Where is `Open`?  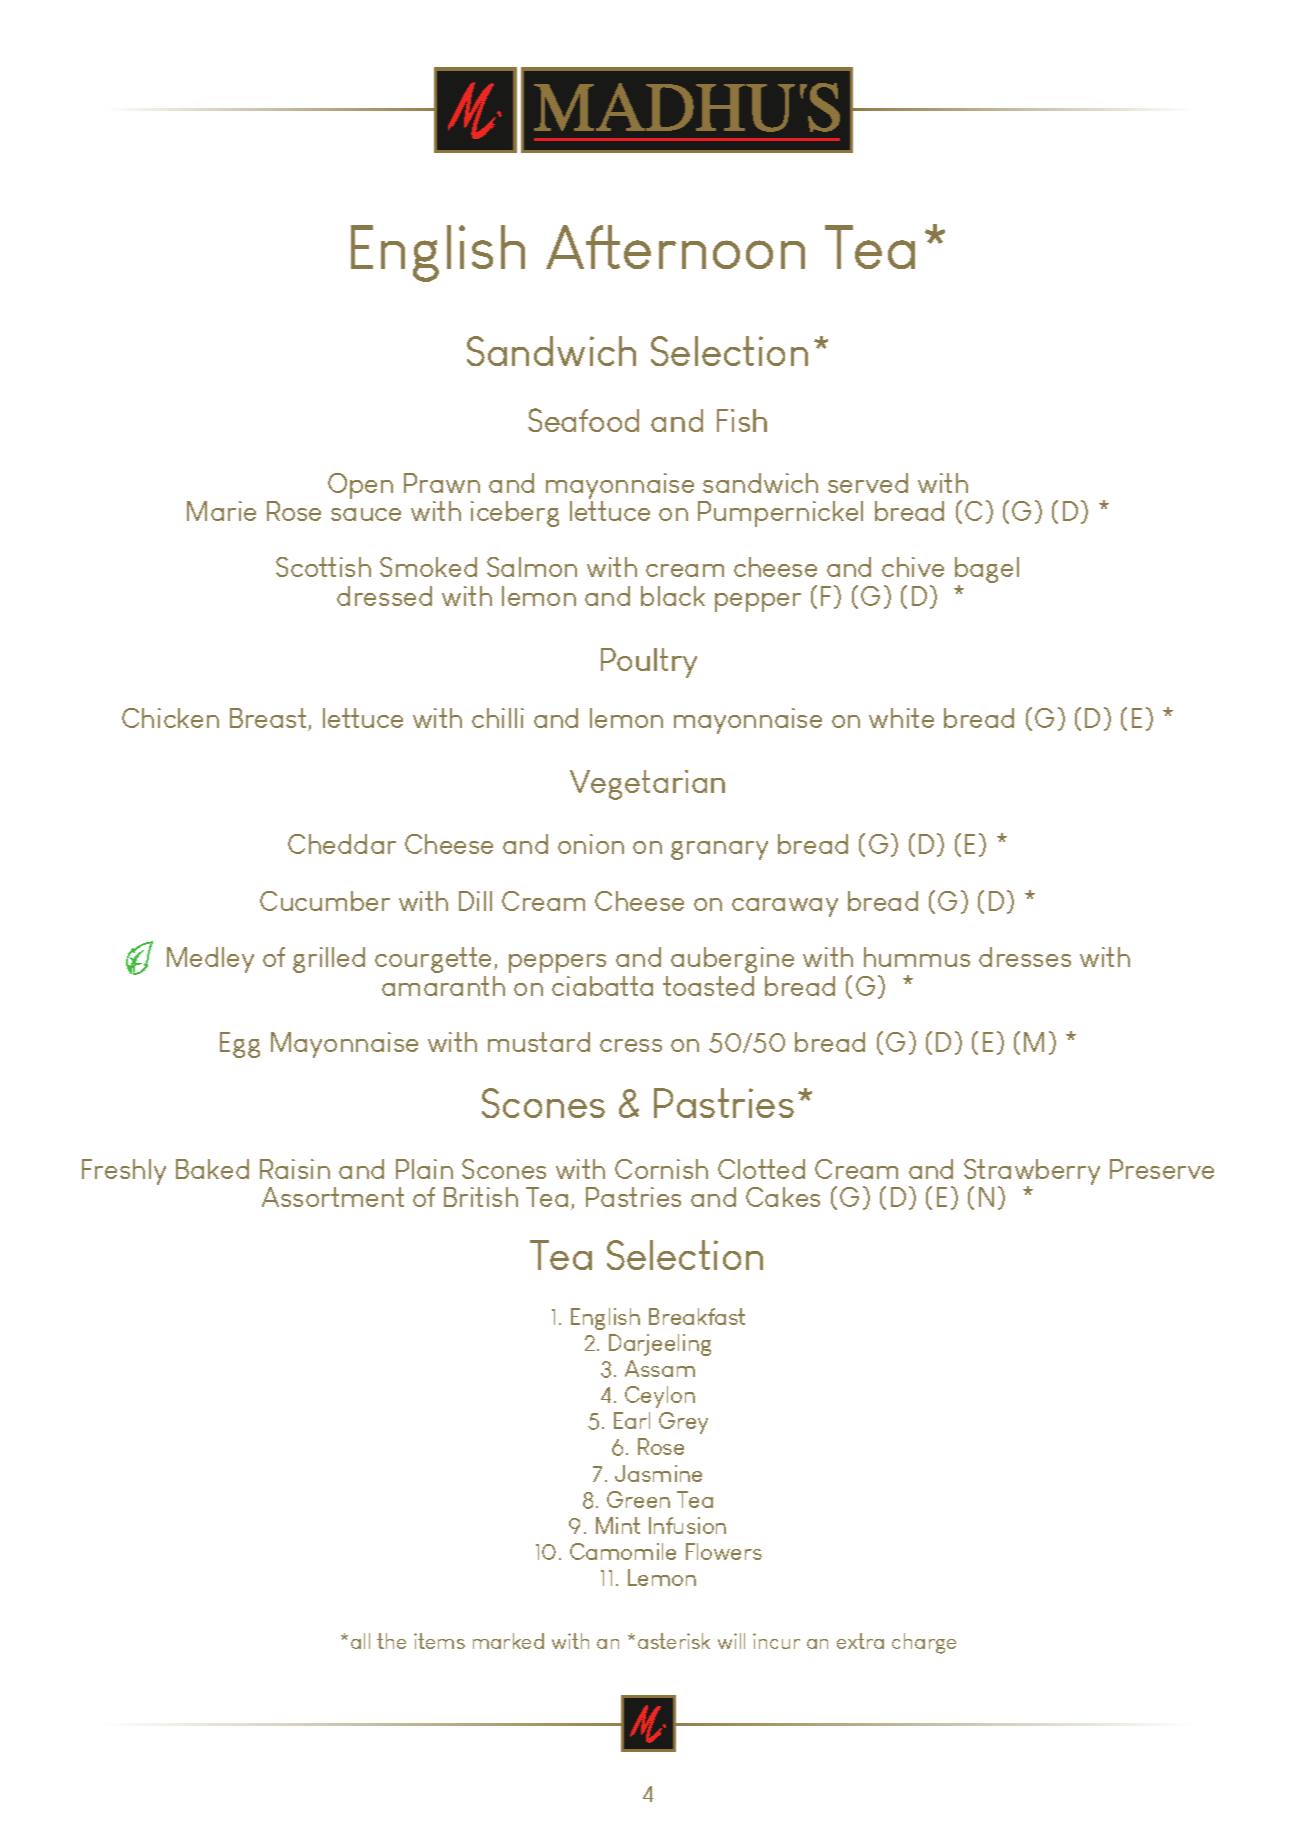 Open is located at coordinates (360, 486).
